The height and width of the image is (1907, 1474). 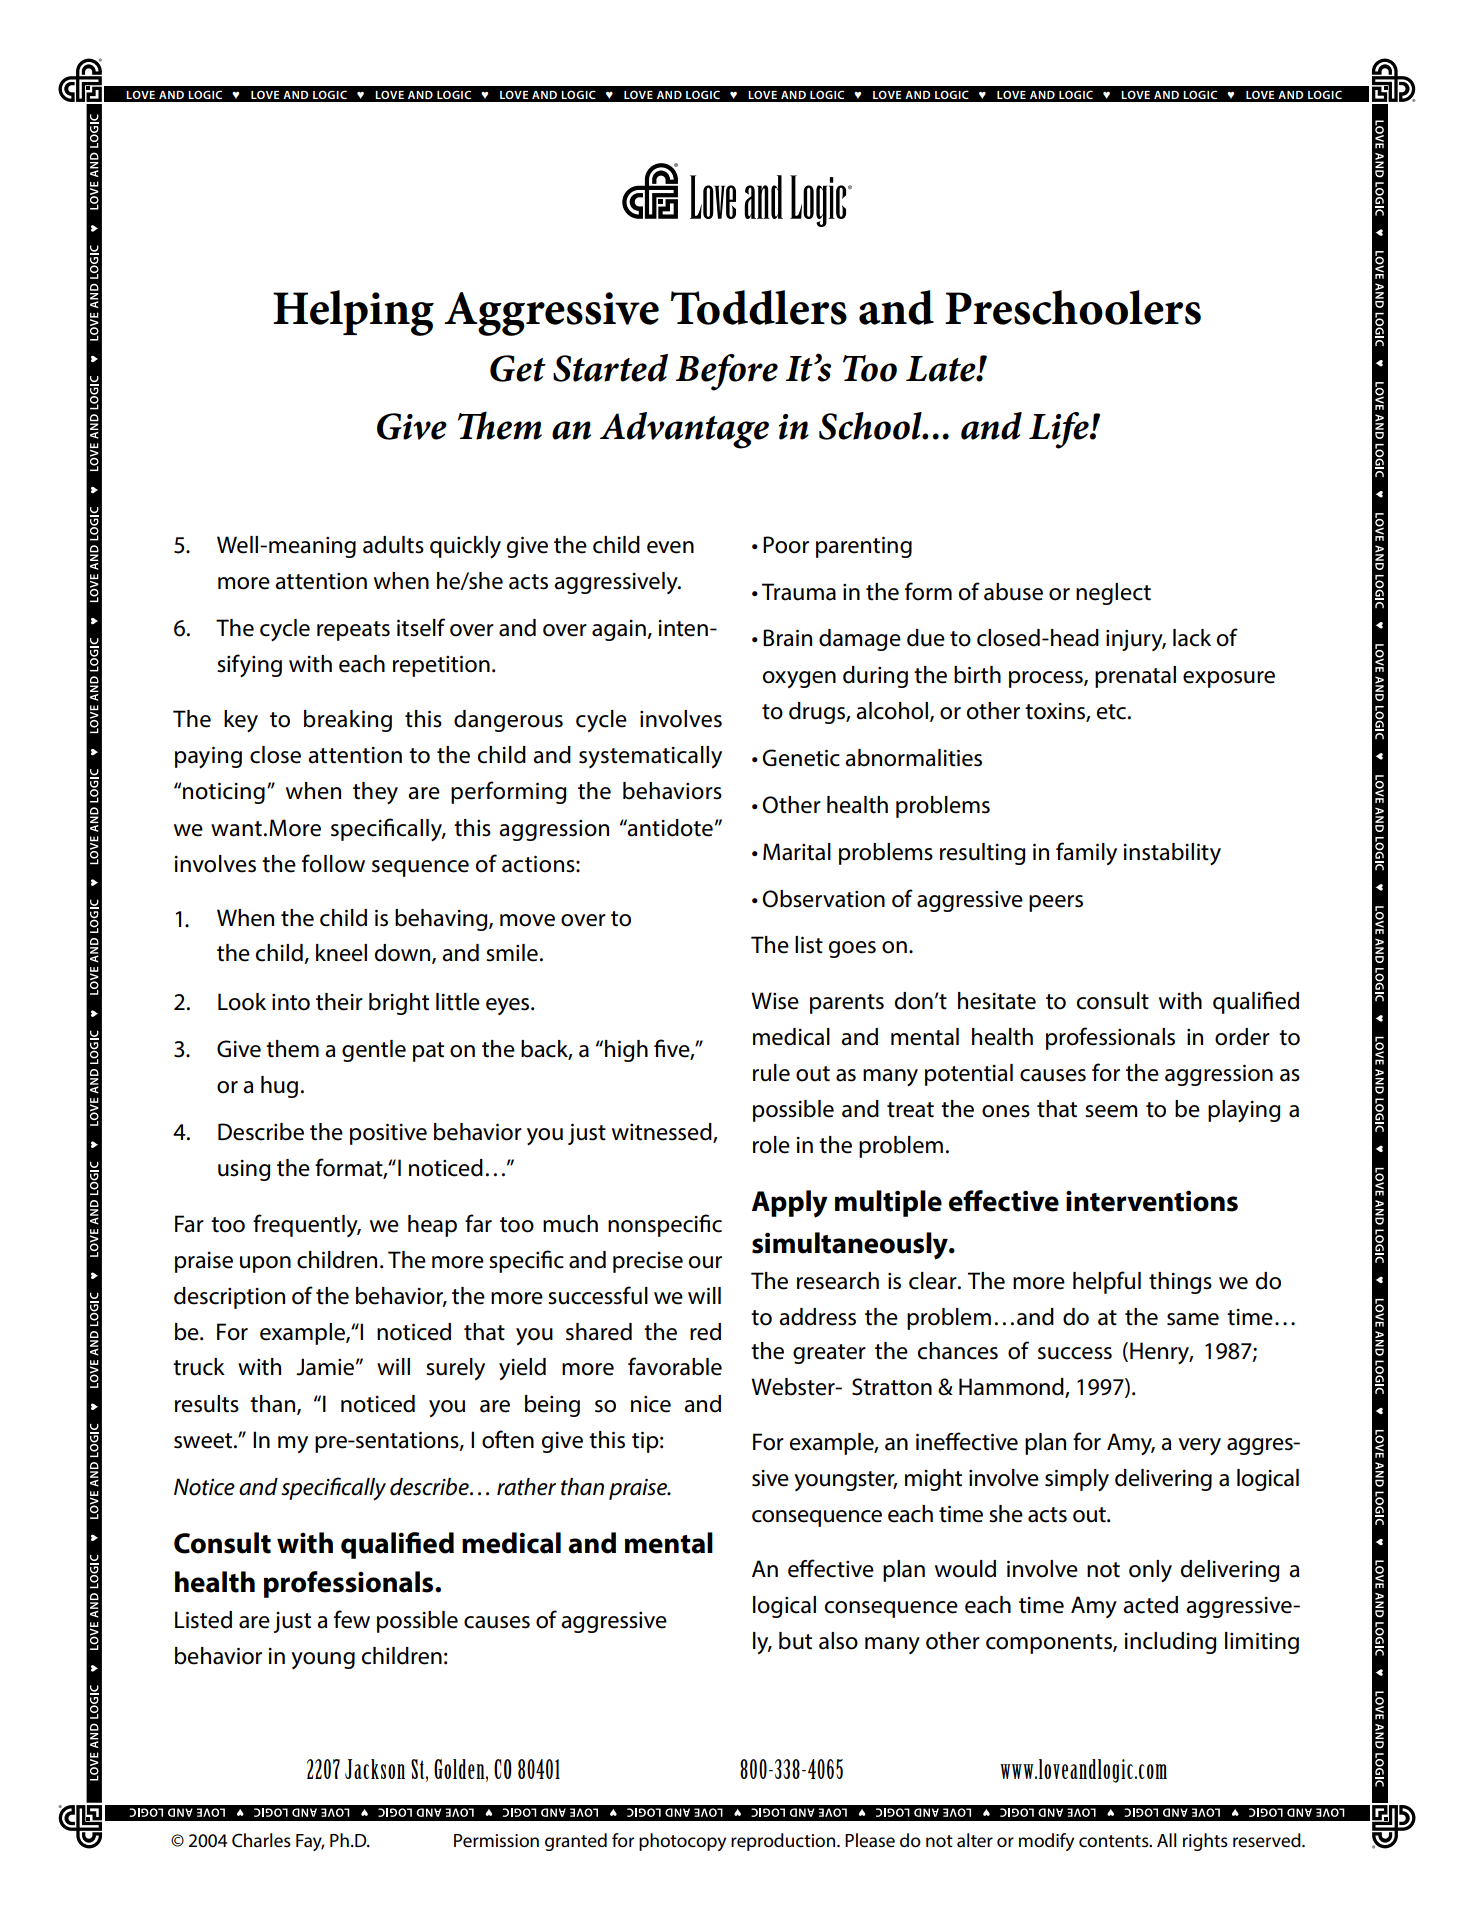 What do you see at coordinates (651, 1404) in the image?
I see `nice` at bounding box center [651, 1404].
